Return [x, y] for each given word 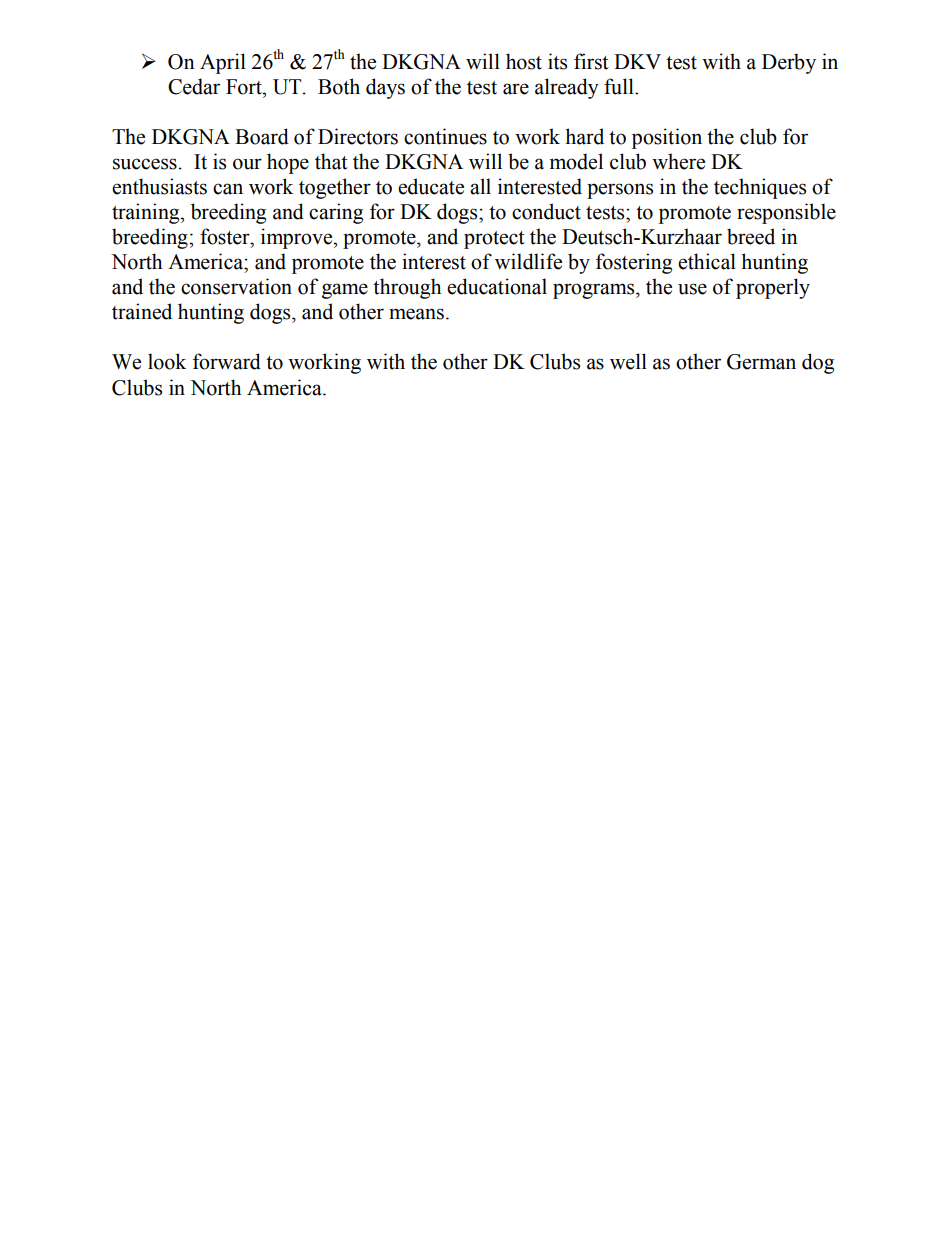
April [223, 63]
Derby [789, 63]
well [628, 361]
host [524, 61]
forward [227, 361]
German [761, 362]
